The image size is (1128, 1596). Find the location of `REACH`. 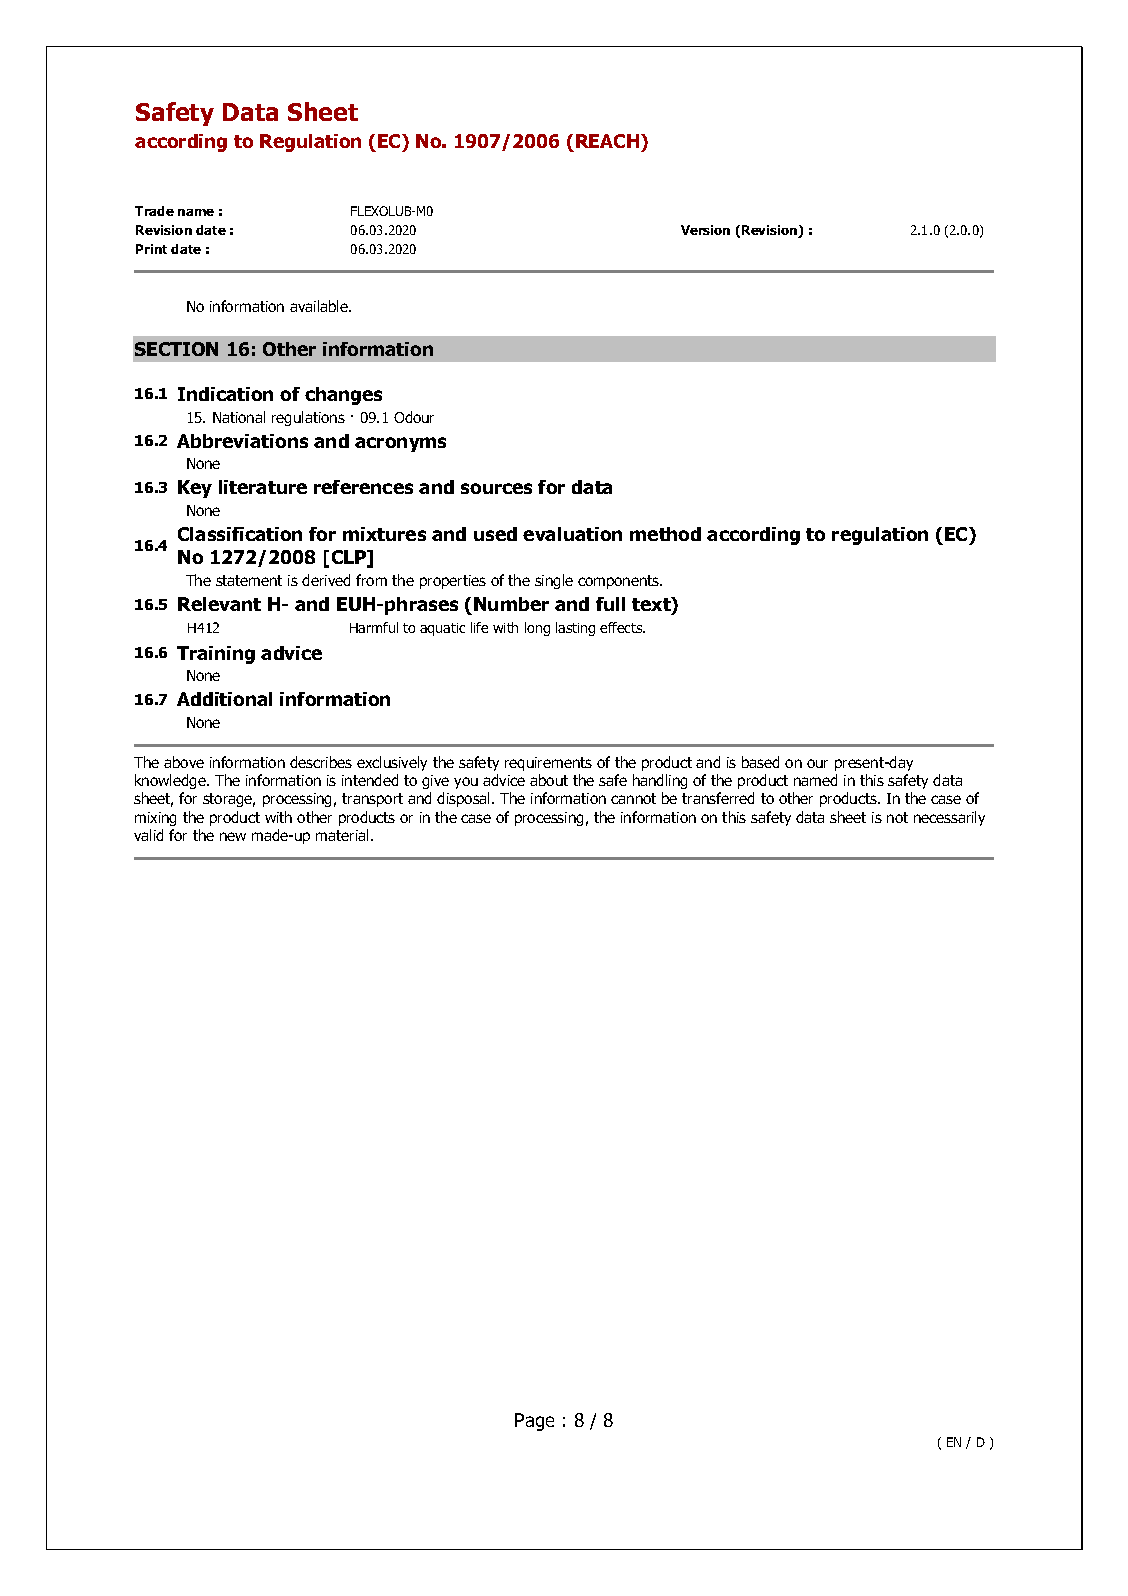

REACH is located at coordinates (609, 141).
